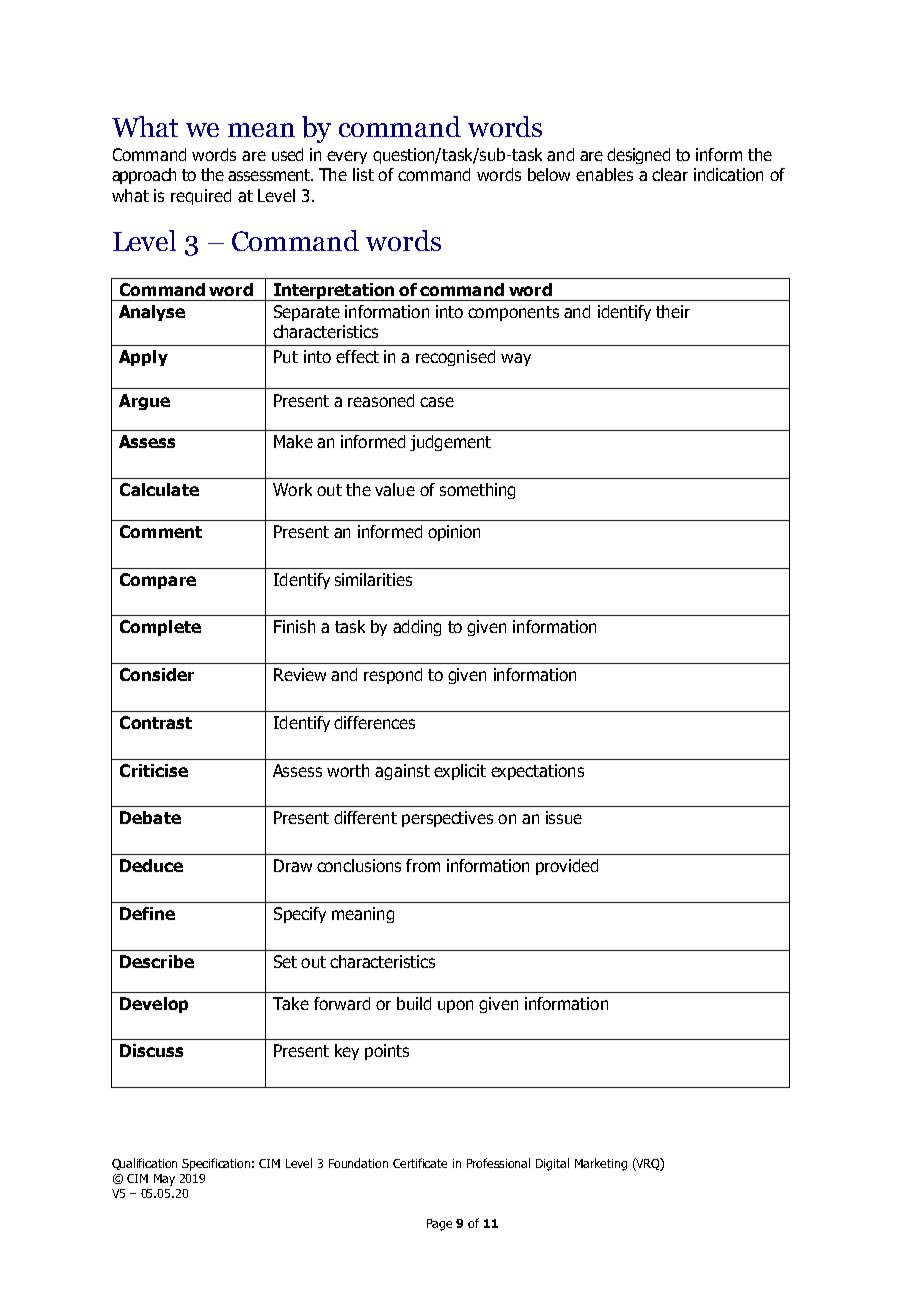 This screenshot has width=924, height=1307. Describe the element at coordinates (477, 491) in the screenshot. I see `something` at that location.
